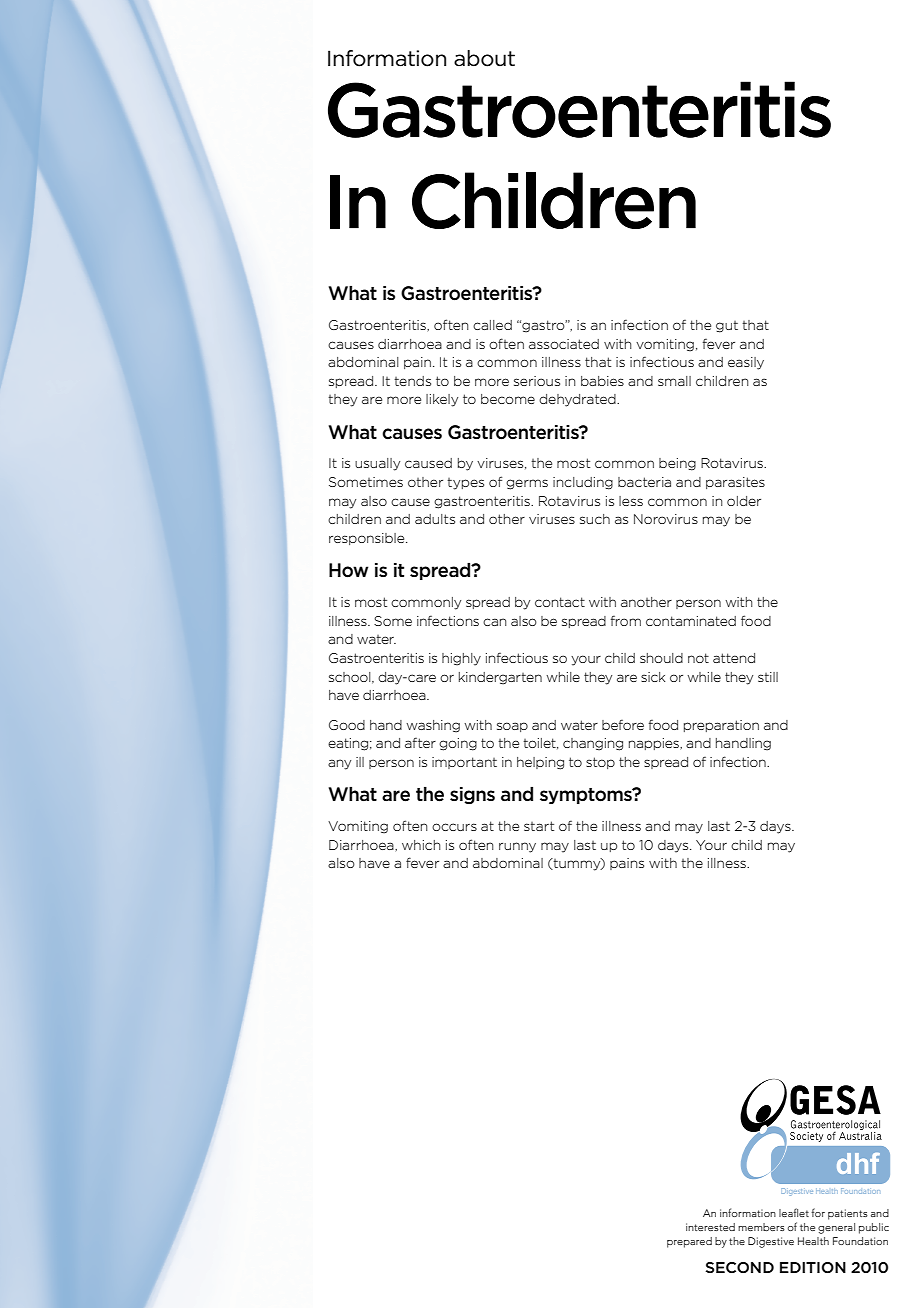  Describe the element at coordinates (727, 327) in the screenshot. I see `gut` at that location.
